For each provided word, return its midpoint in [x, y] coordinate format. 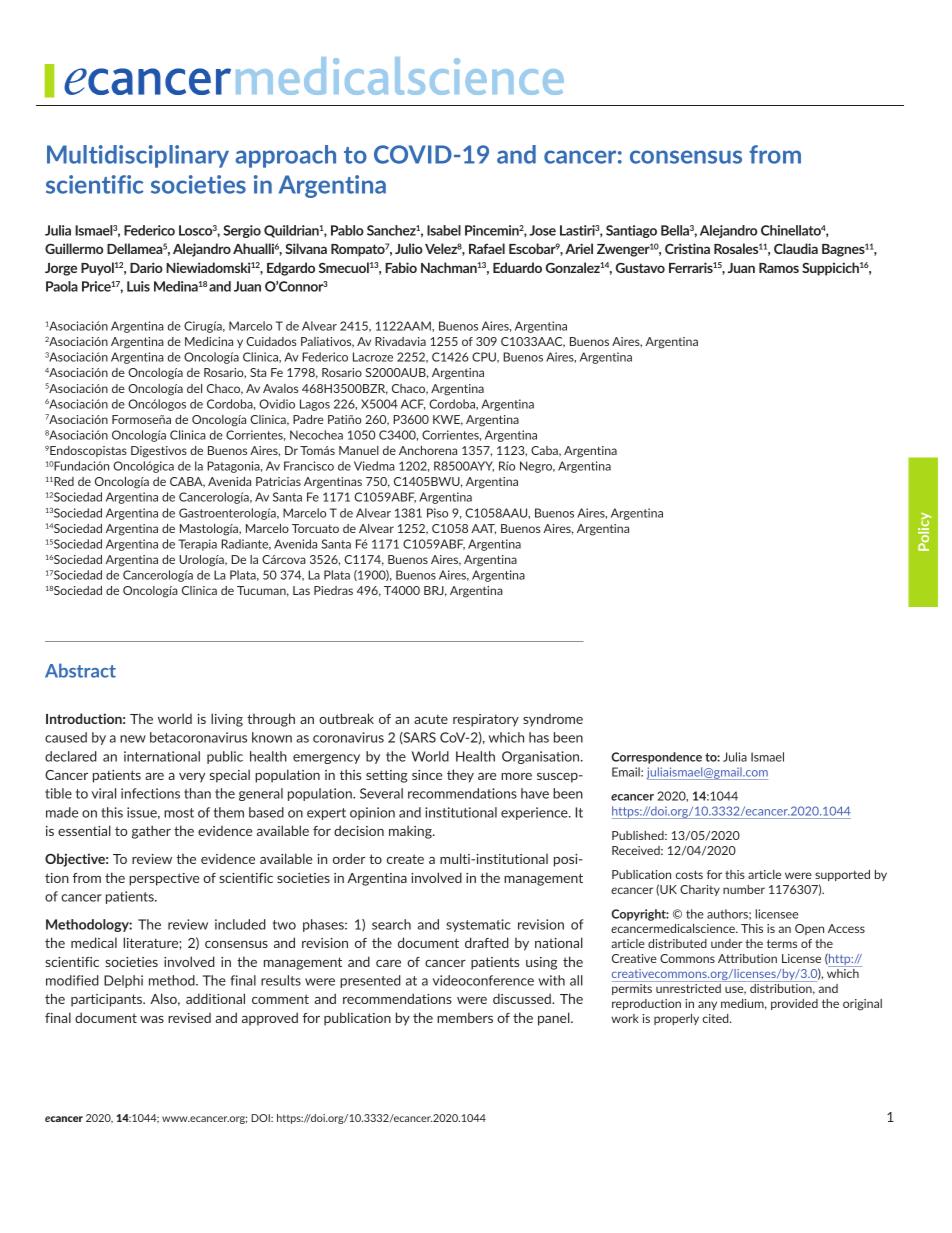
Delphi [123, 981]
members [465, 1017]
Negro [537, 467]
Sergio [242, 231]
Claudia [796, 248]
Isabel [444, 230]
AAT [483, 529]
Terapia [197, 545]
